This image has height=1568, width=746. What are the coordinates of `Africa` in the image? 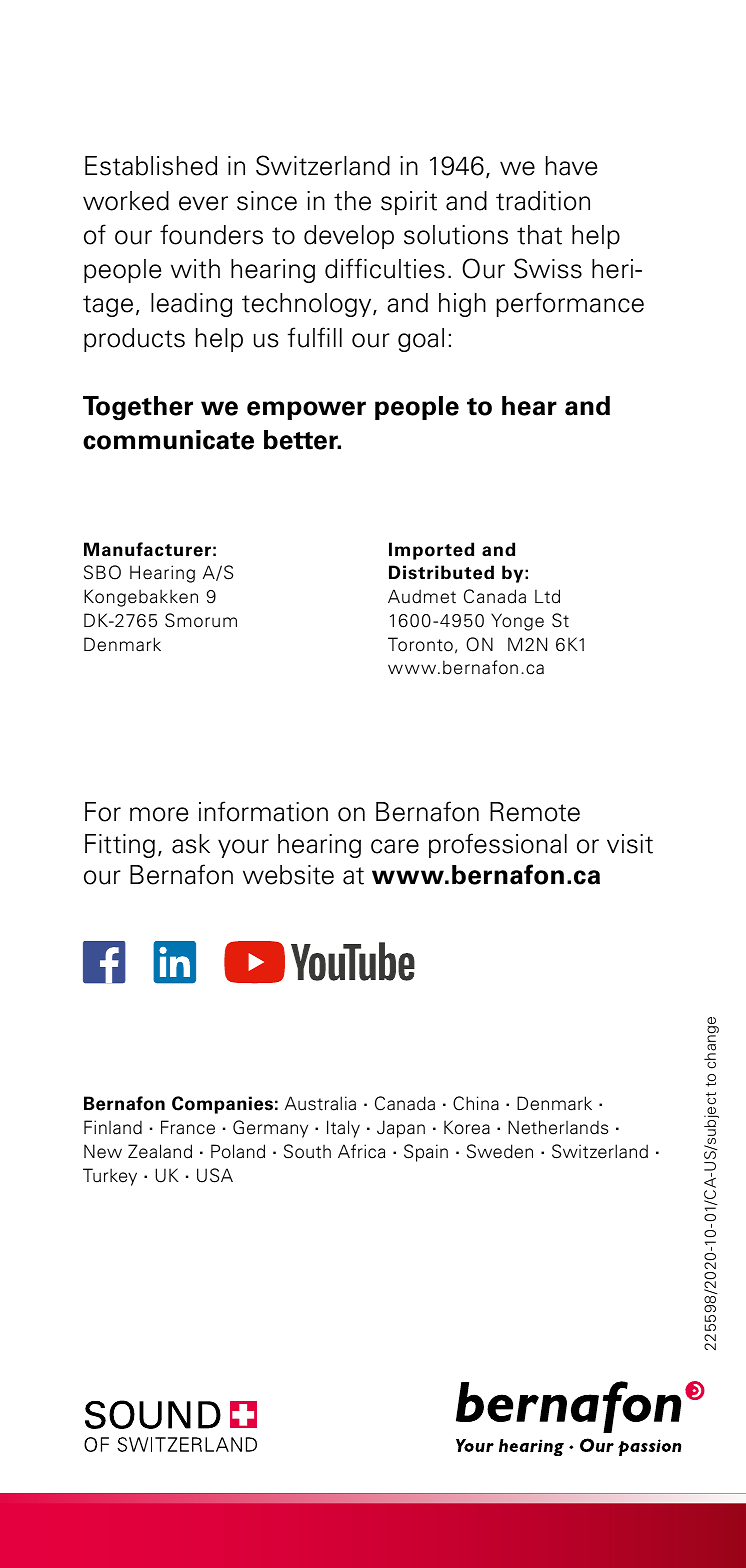 It's located at (361, 1151).
